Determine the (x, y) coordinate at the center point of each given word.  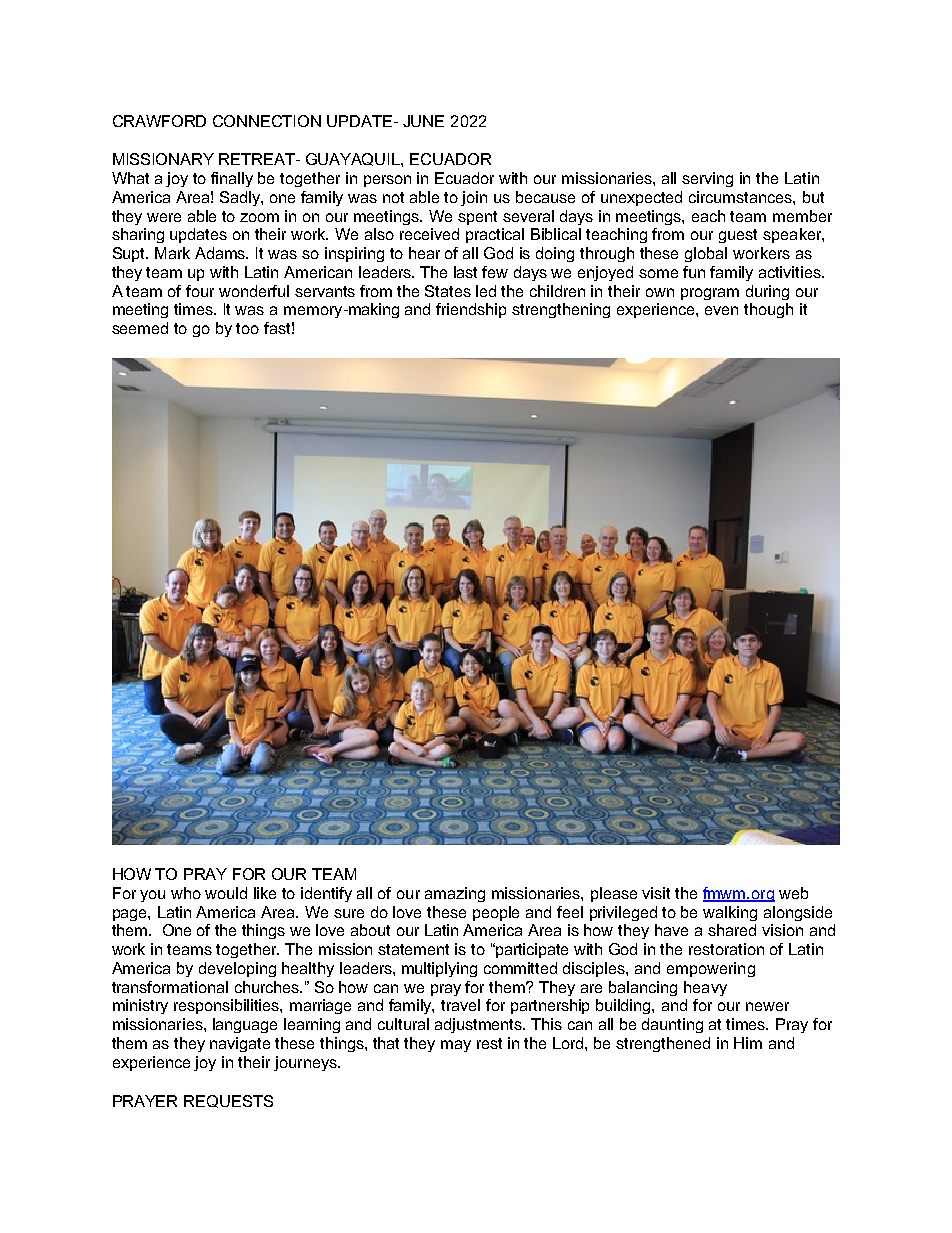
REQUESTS (228, 1101)
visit (656, 893)
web (793, 893)
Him (748, 1043)
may (456, 1046)
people (496, 913)
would (226, 893)
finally (232, 179)
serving (707, 179)
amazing (455, 894)
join (474, 198)
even (721, 310)
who (186, 893)
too (247, 328)
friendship (471, 310)
